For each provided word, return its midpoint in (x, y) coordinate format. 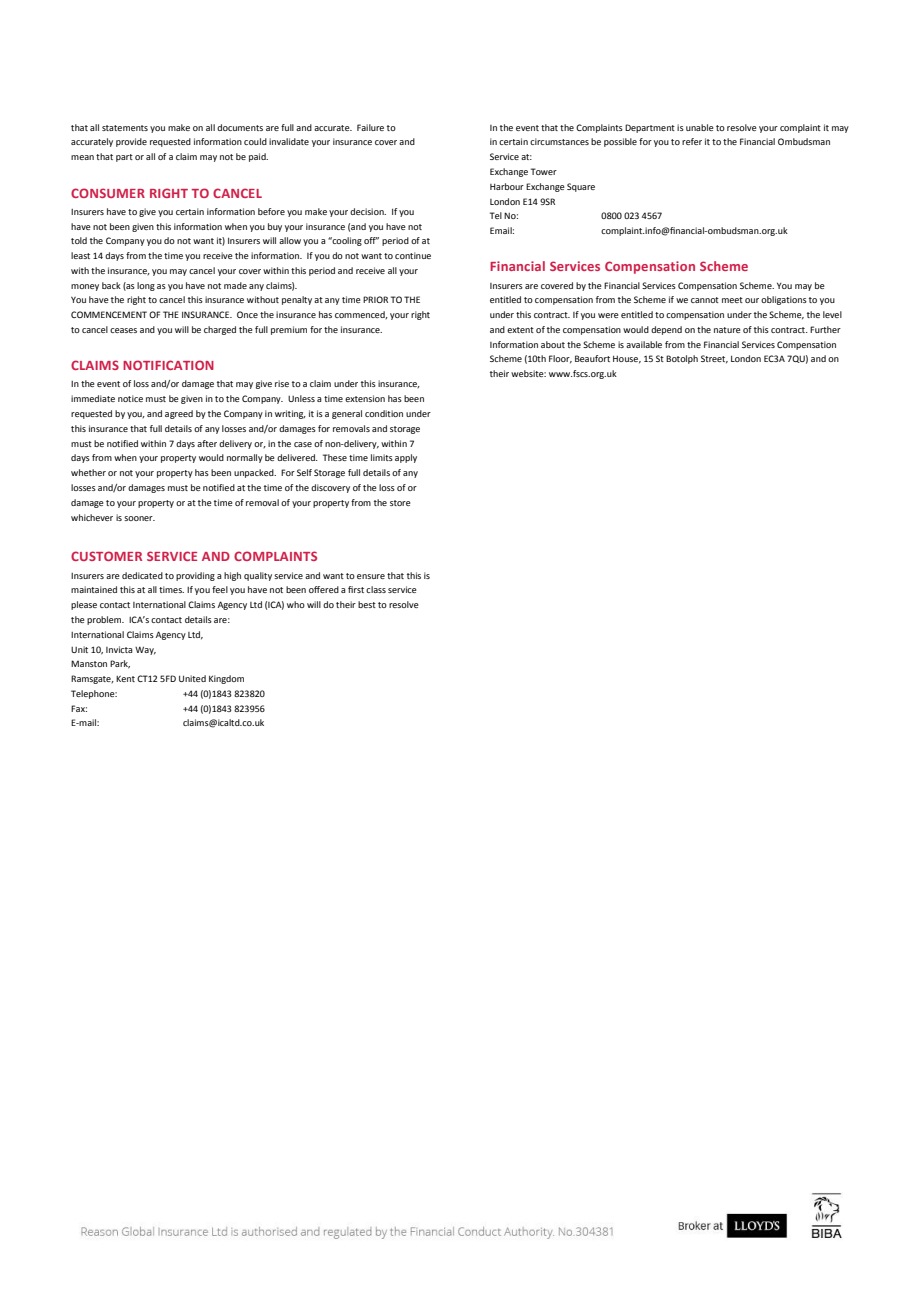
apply (406, 458)
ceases (123, 330)
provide (131, 142)
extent (520, 330)
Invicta (119, 649)
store (400, 503)
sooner (139, 518)
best (367, 604)
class (376, 589)
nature (727, 330)
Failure (370, 127)
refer (692, 141)
